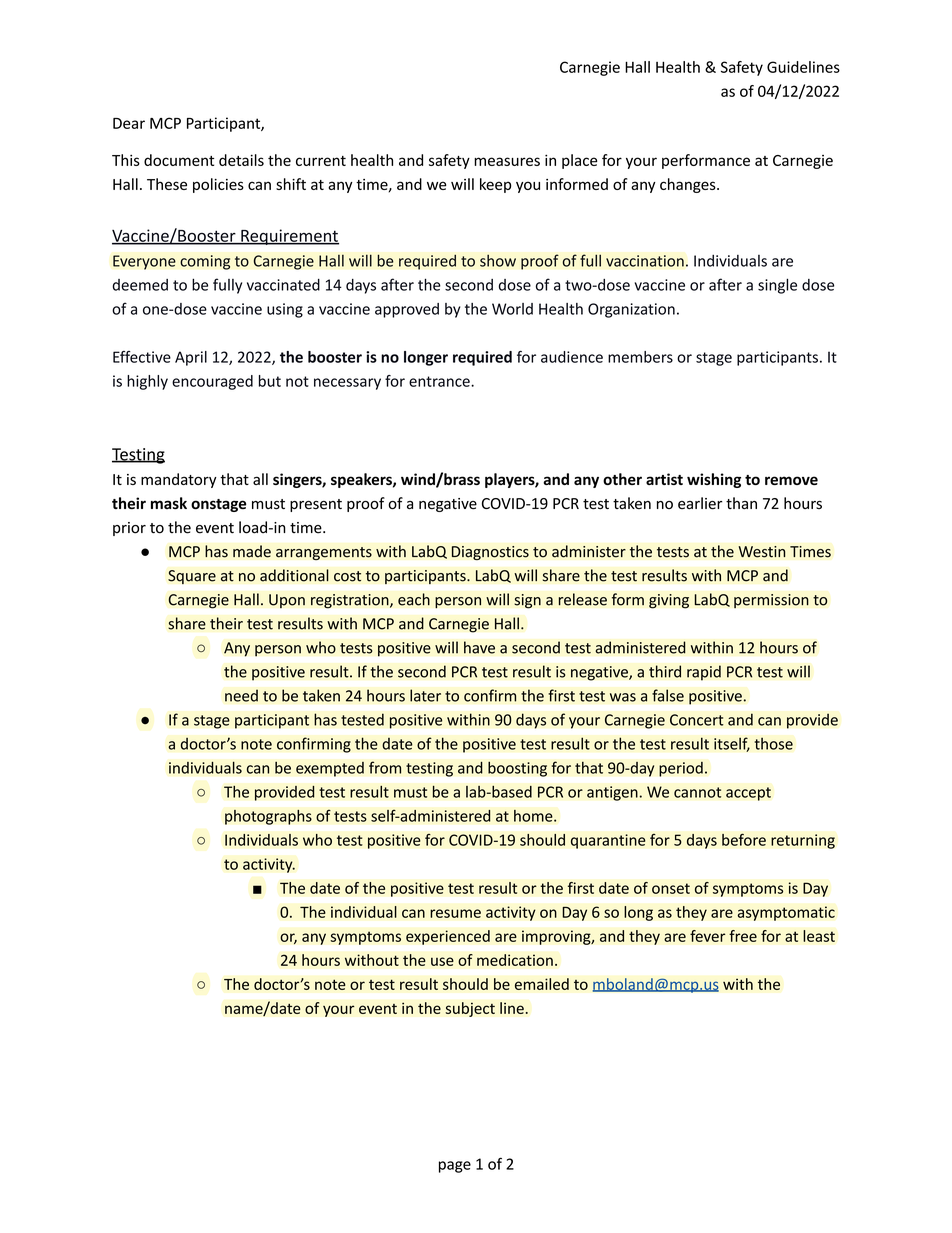  I want to click on rapid, so click(704, 673).
